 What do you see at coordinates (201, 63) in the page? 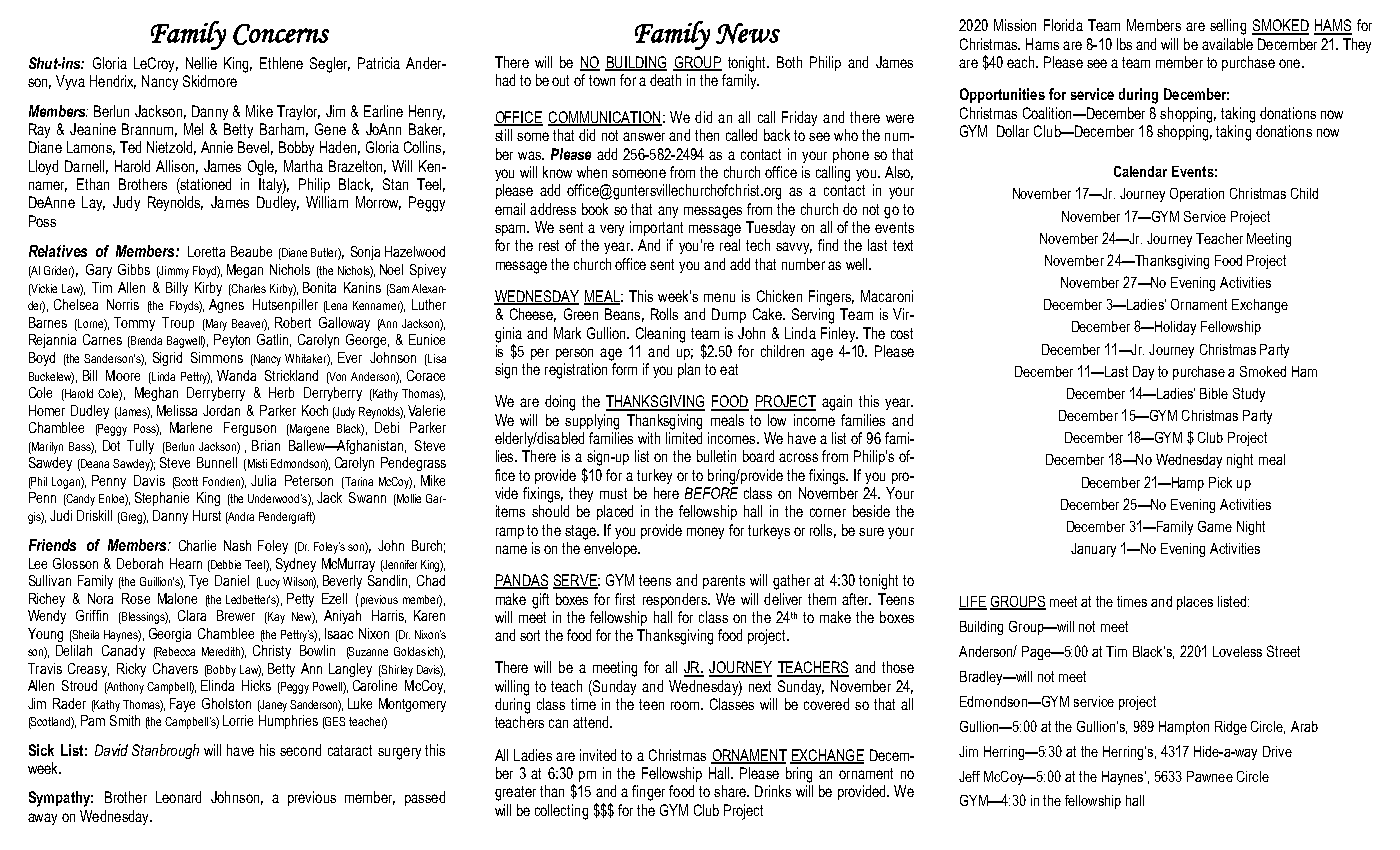
I see `Nellie` at bounding box center [201, 63].
